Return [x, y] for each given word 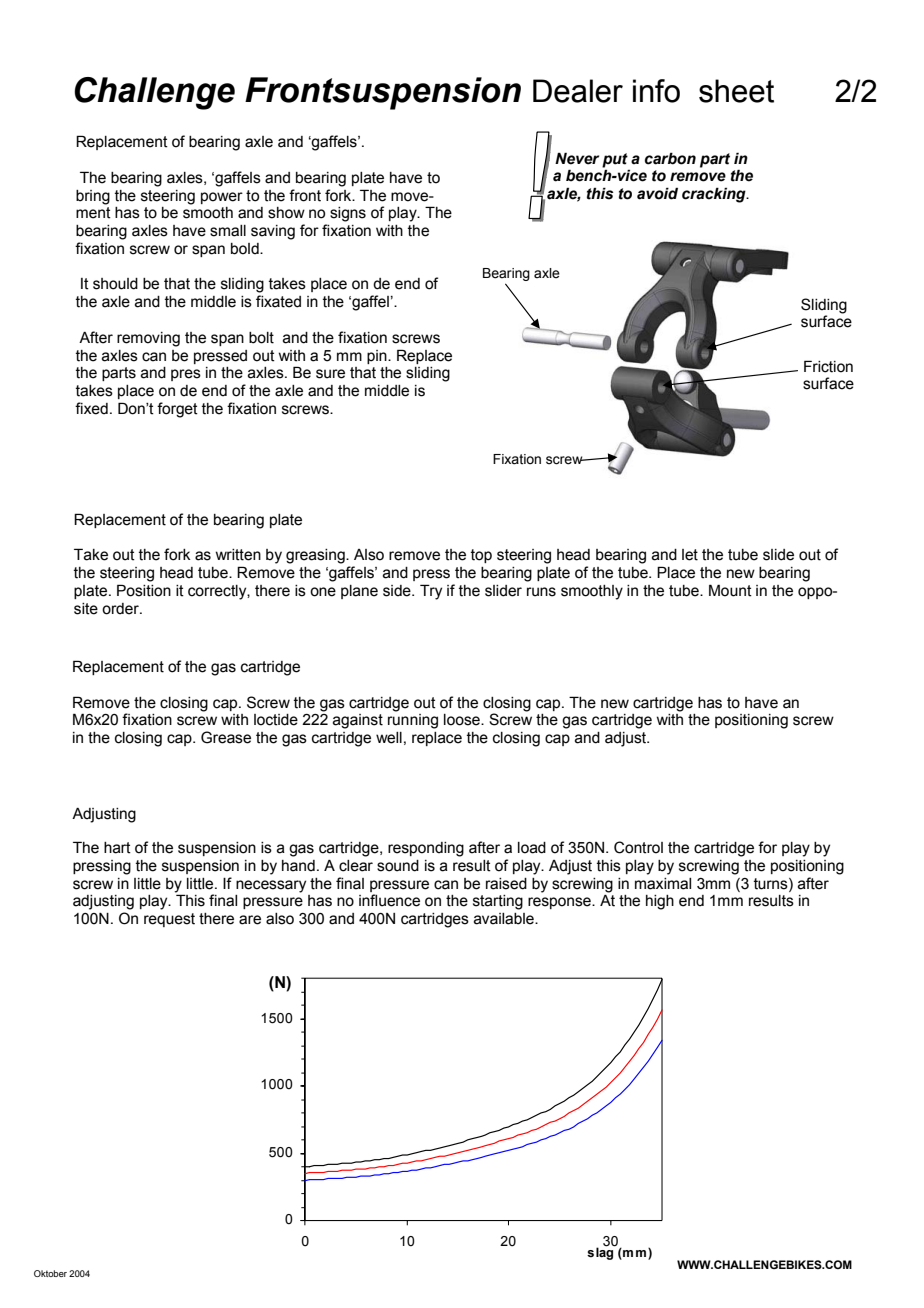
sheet [736, 91]
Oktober [50, 1273]
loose [463, 720]
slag [601, 1252]
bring [93, 197]
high [660, 902]
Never [577, 158]
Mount [730, 590]
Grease [226, 737]
